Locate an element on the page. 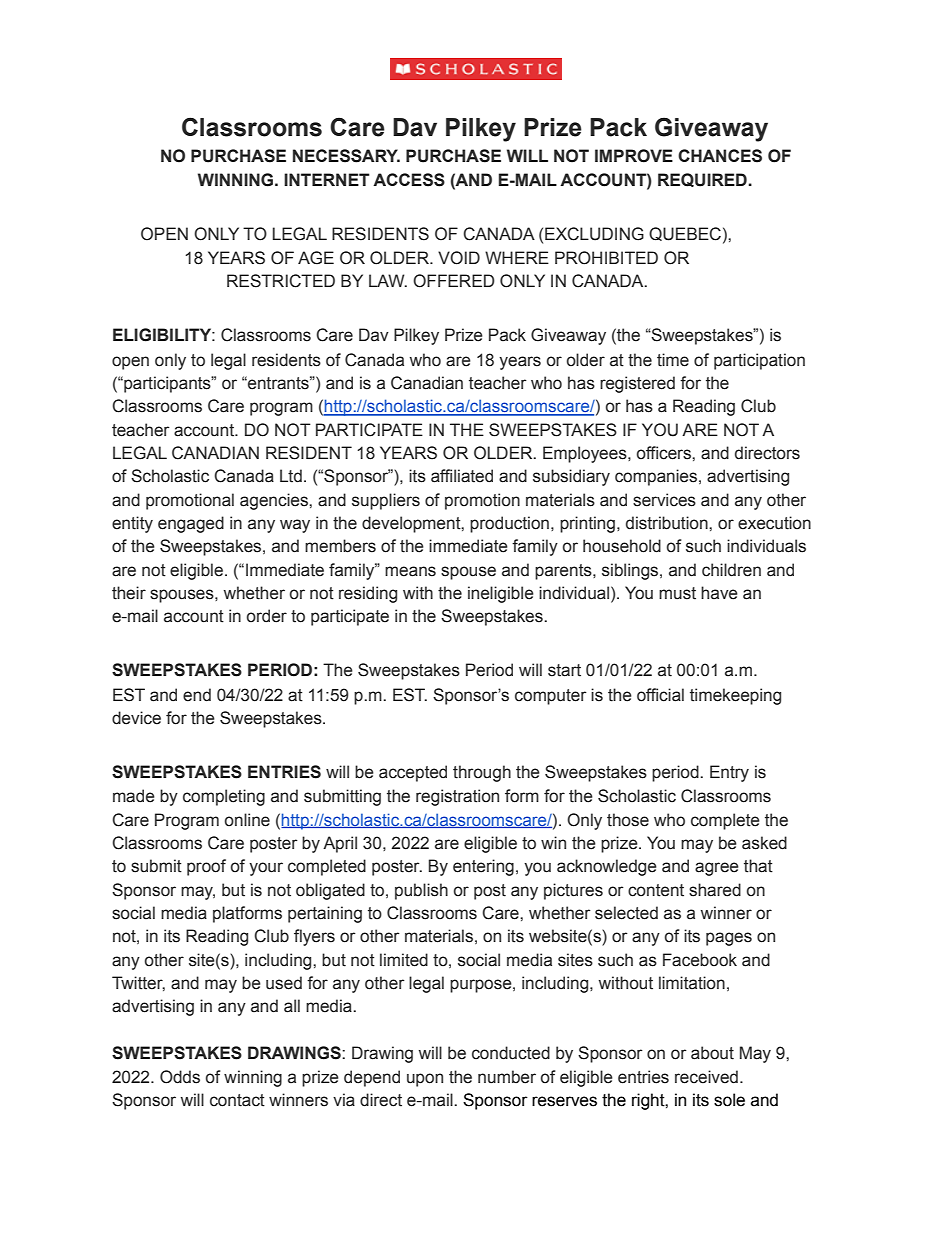 This document has height=1233, width=952. must is located at coordinates (677, 593).
